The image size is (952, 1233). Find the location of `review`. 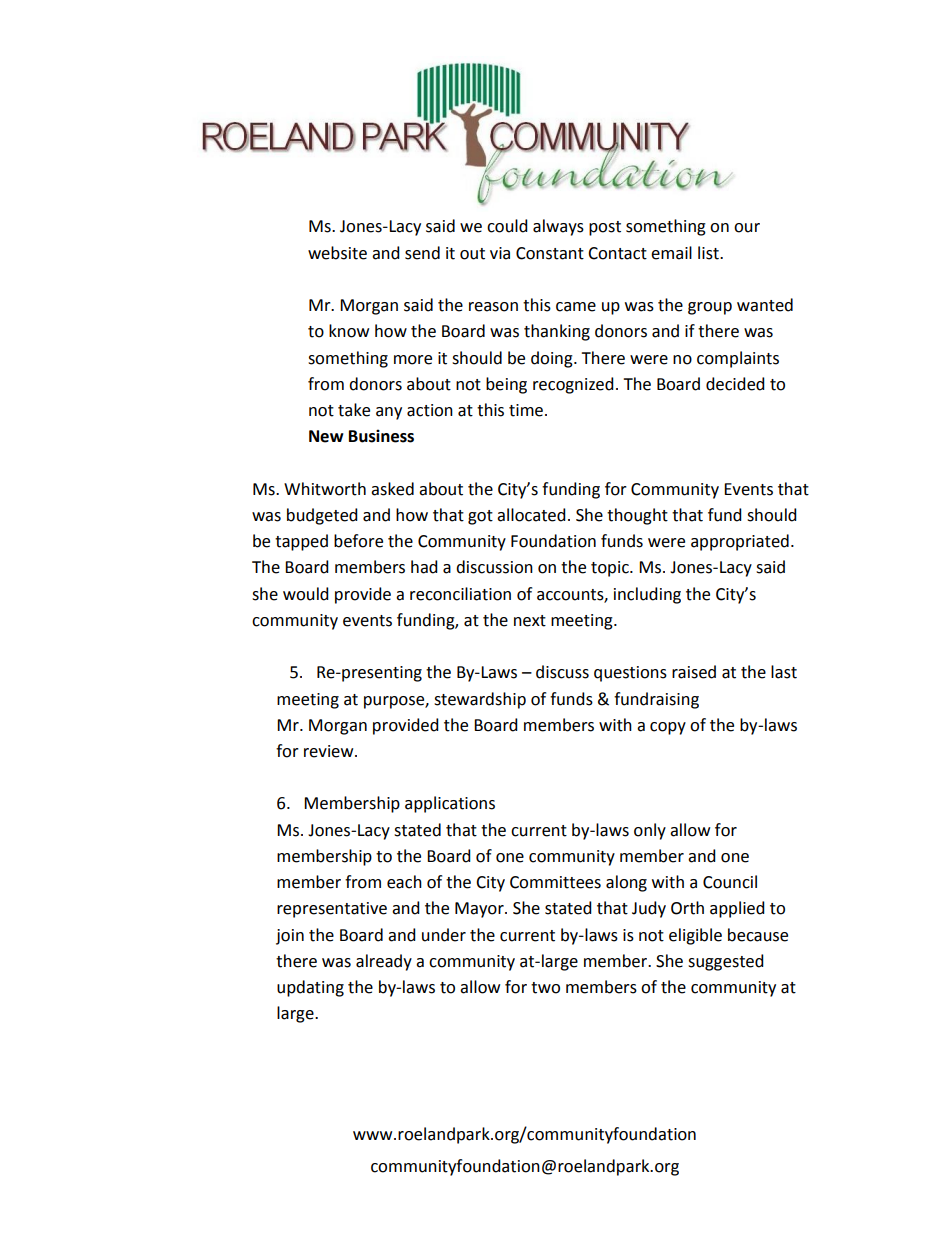

review is located at coordinates (330, 751).
